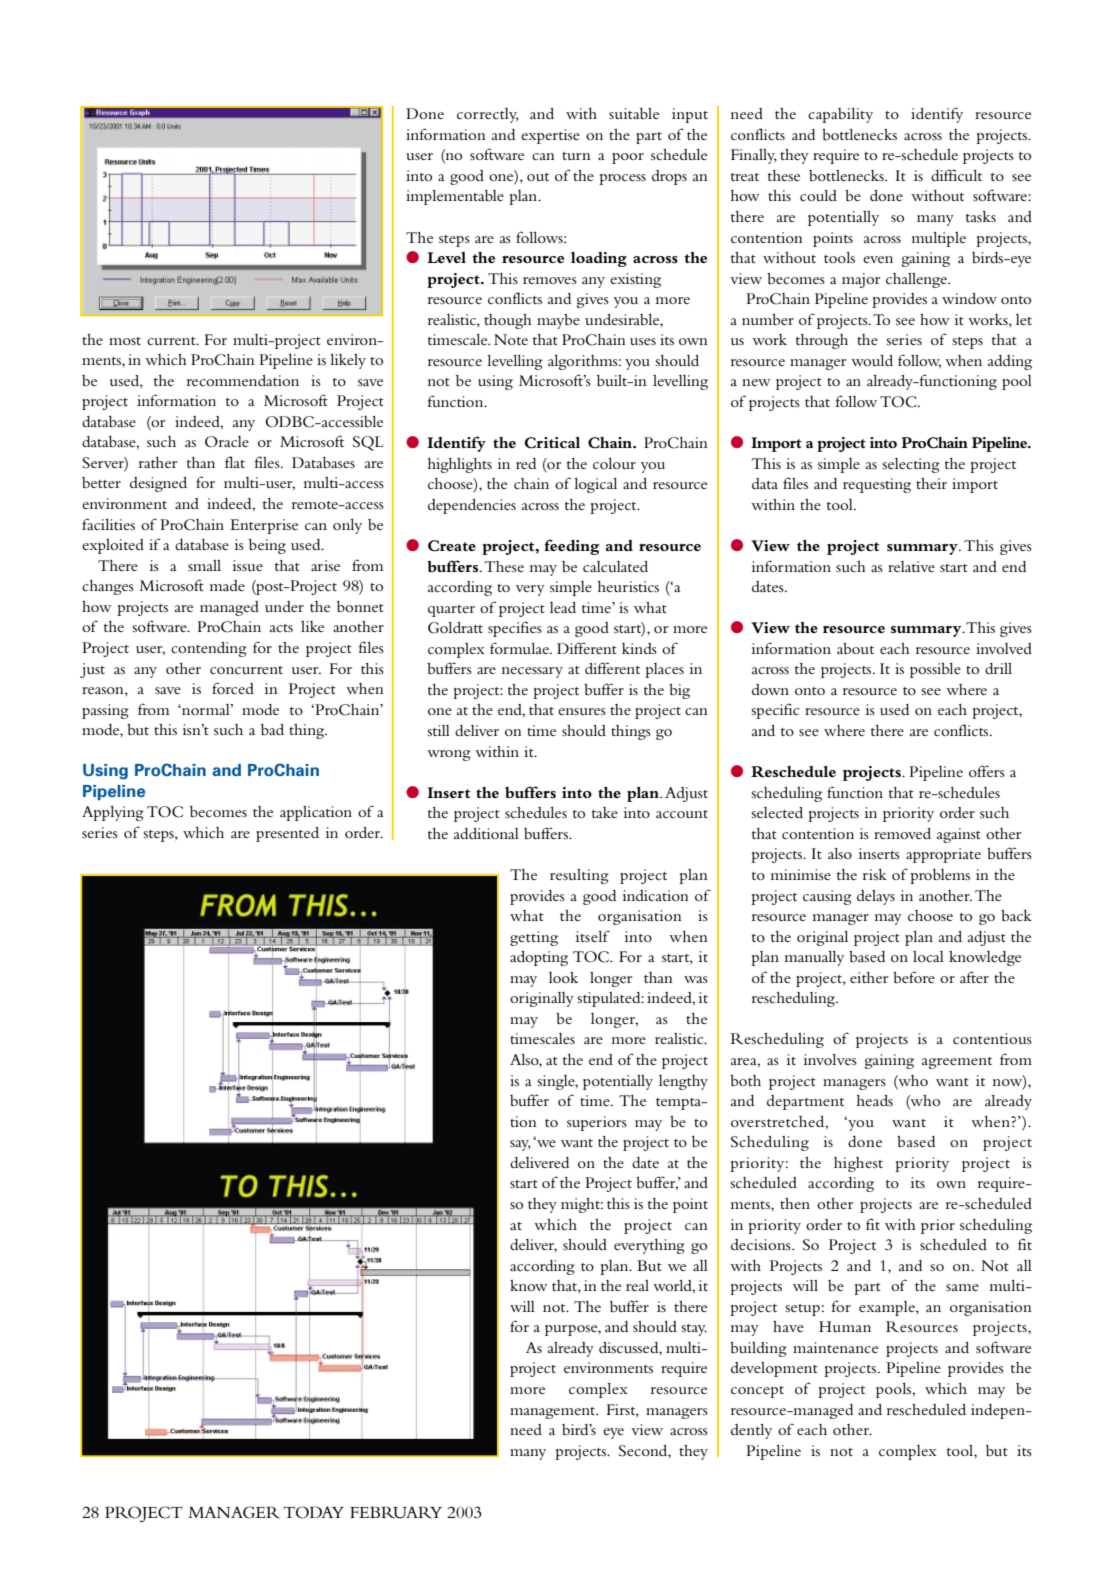 The image size is (1112, 1574). What do you see at coordinates (683, 1082) in the document?
I see `lengthy` at bounding box center [683, 1082].
